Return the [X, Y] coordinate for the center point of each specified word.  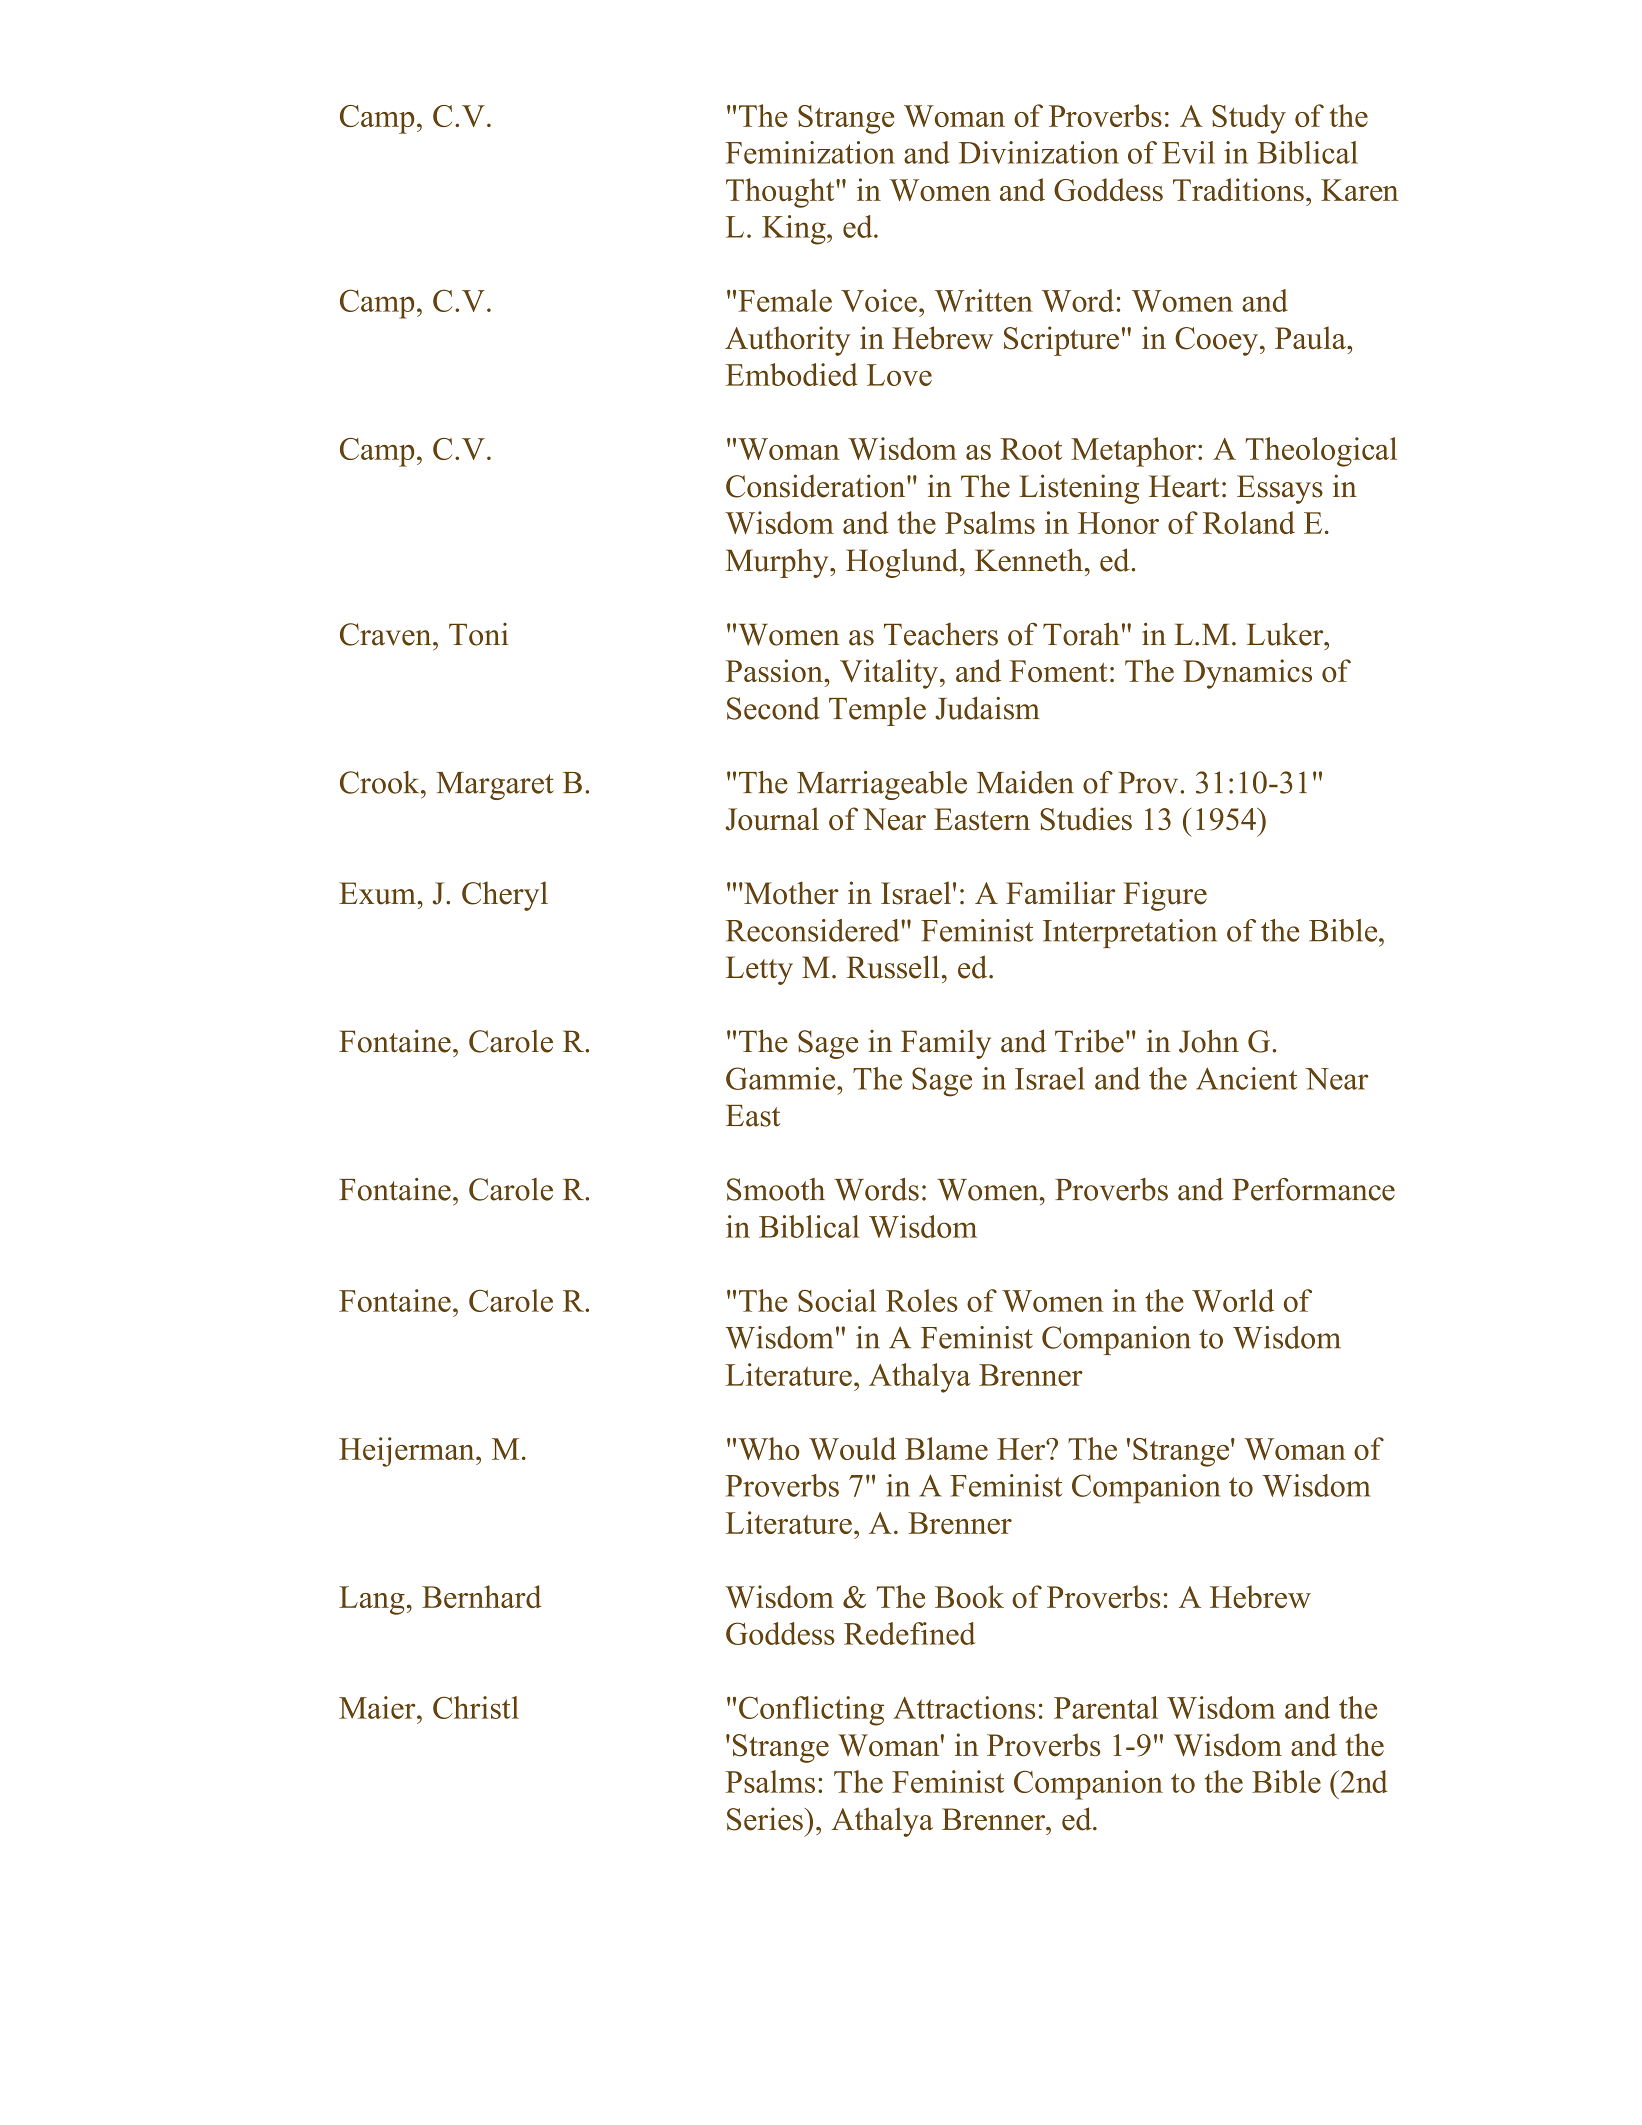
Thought [781, 193]
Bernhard [482, 1596]
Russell [893, 967]
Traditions [1238, 189]
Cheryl [505, 896]
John [1209, 1041]
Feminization [810, 152]
